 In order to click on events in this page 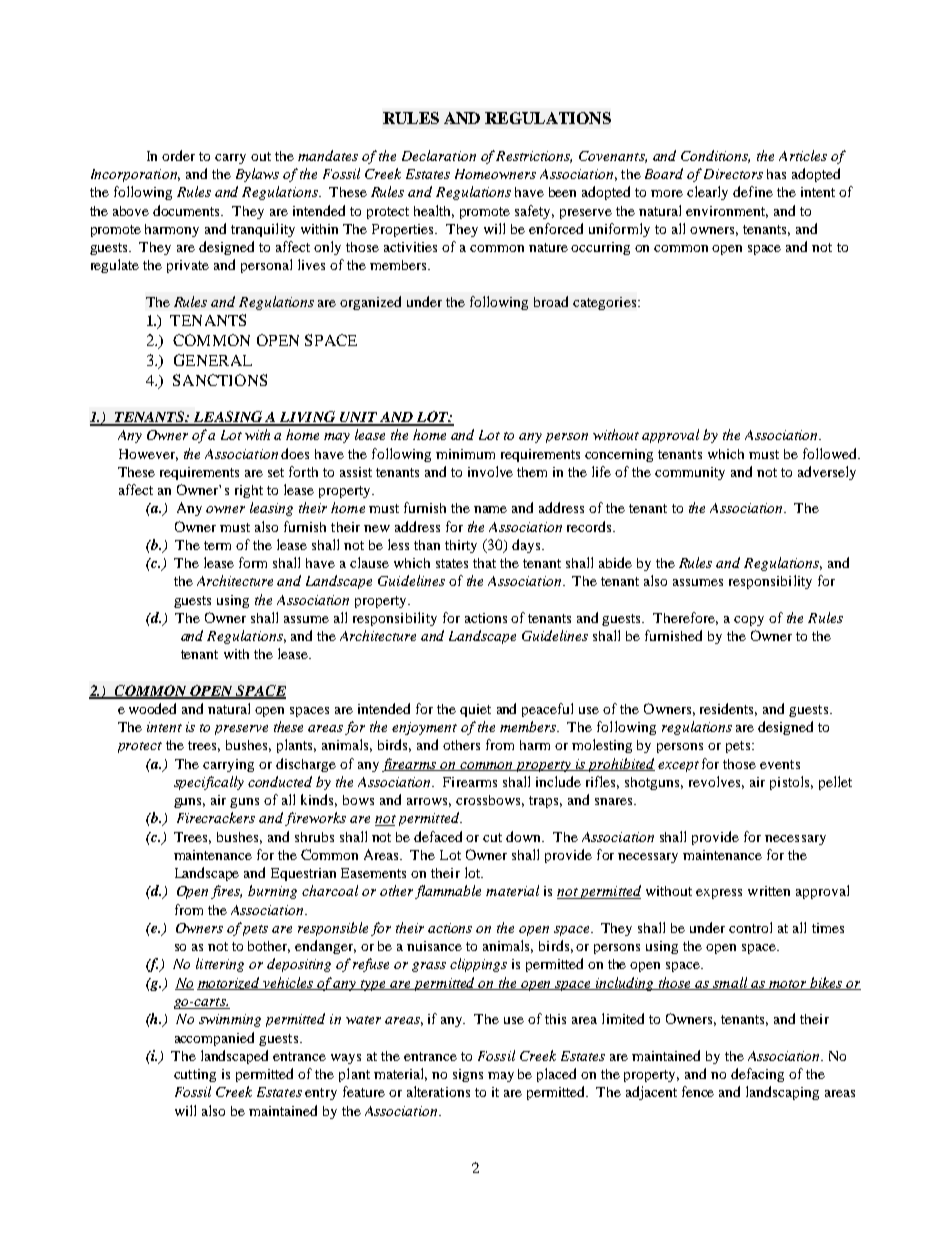, I will do `click(780, 764)`.
